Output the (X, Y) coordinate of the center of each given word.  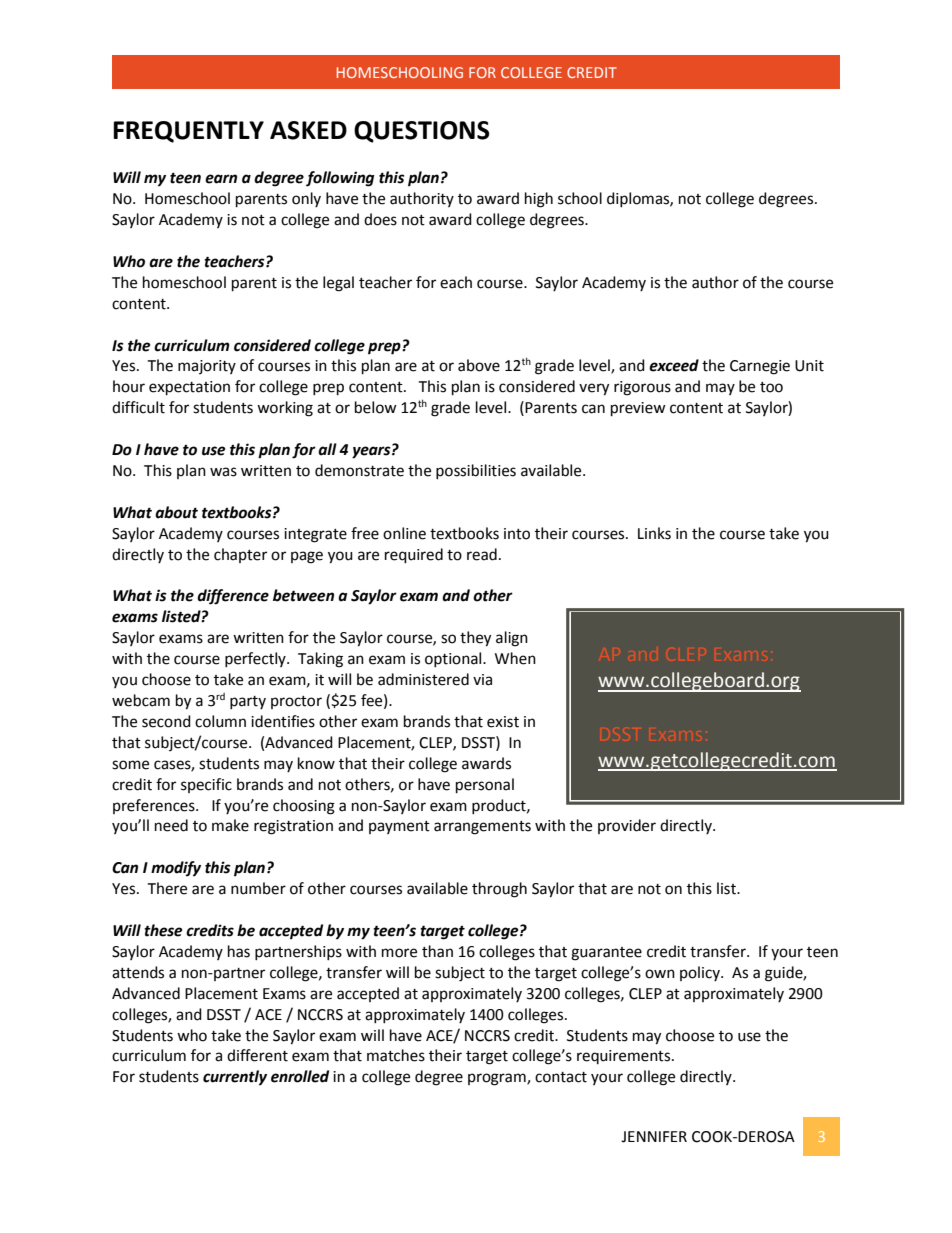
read (482, 554)
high (539, 200)
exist (503, 722)
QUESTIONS (421, 132)
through (499, 890)
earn (221, 179)
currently (235, 1078)
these (163, 930)
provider (627, 826)
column (220, 721)
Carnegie (760, 367)
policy (701, 973)
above (479, 365)
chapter (240, 555)
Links (654, 533)
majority (207, 367)
